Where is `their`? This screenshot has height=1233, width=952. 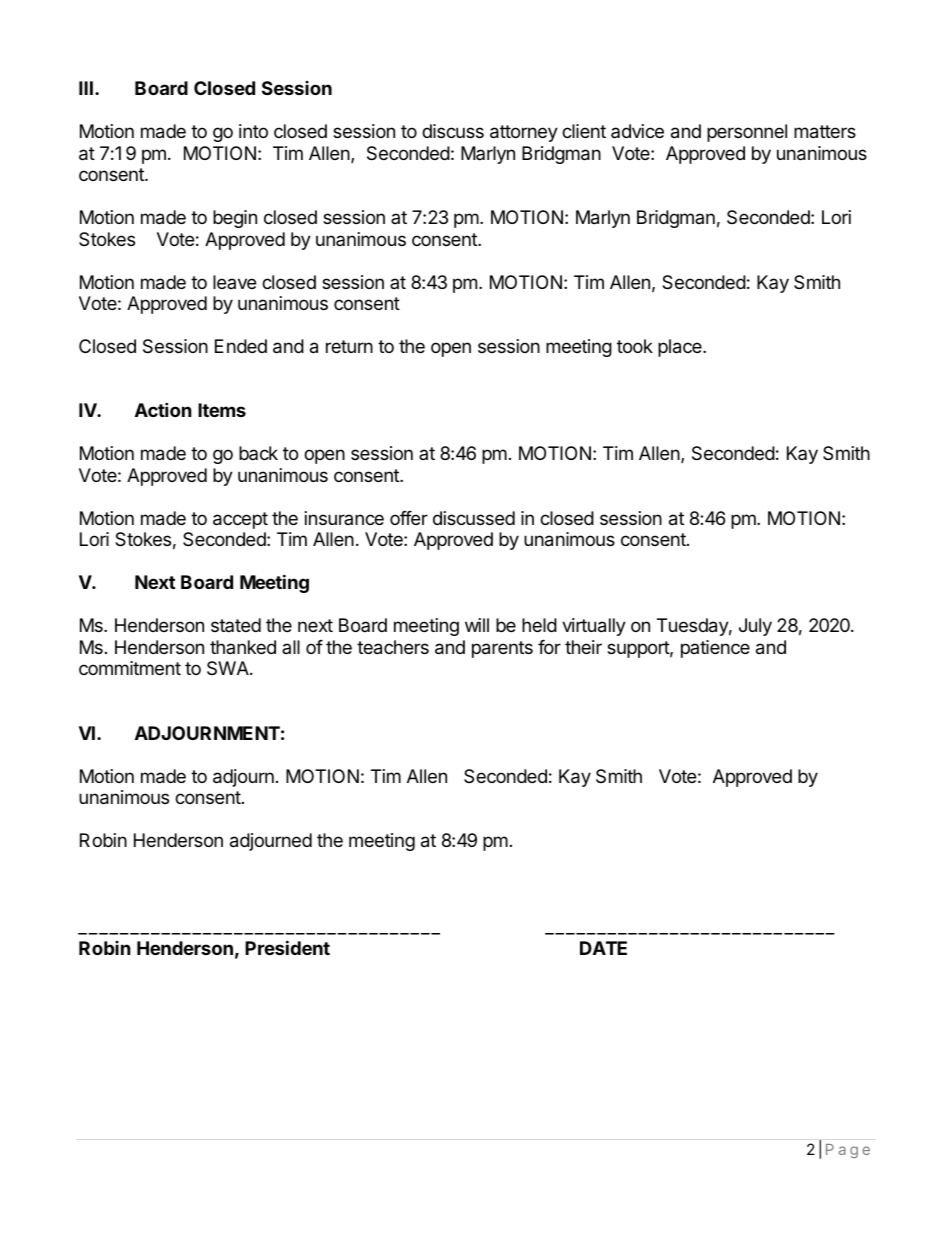 their is located at coordinates (583, 647).
